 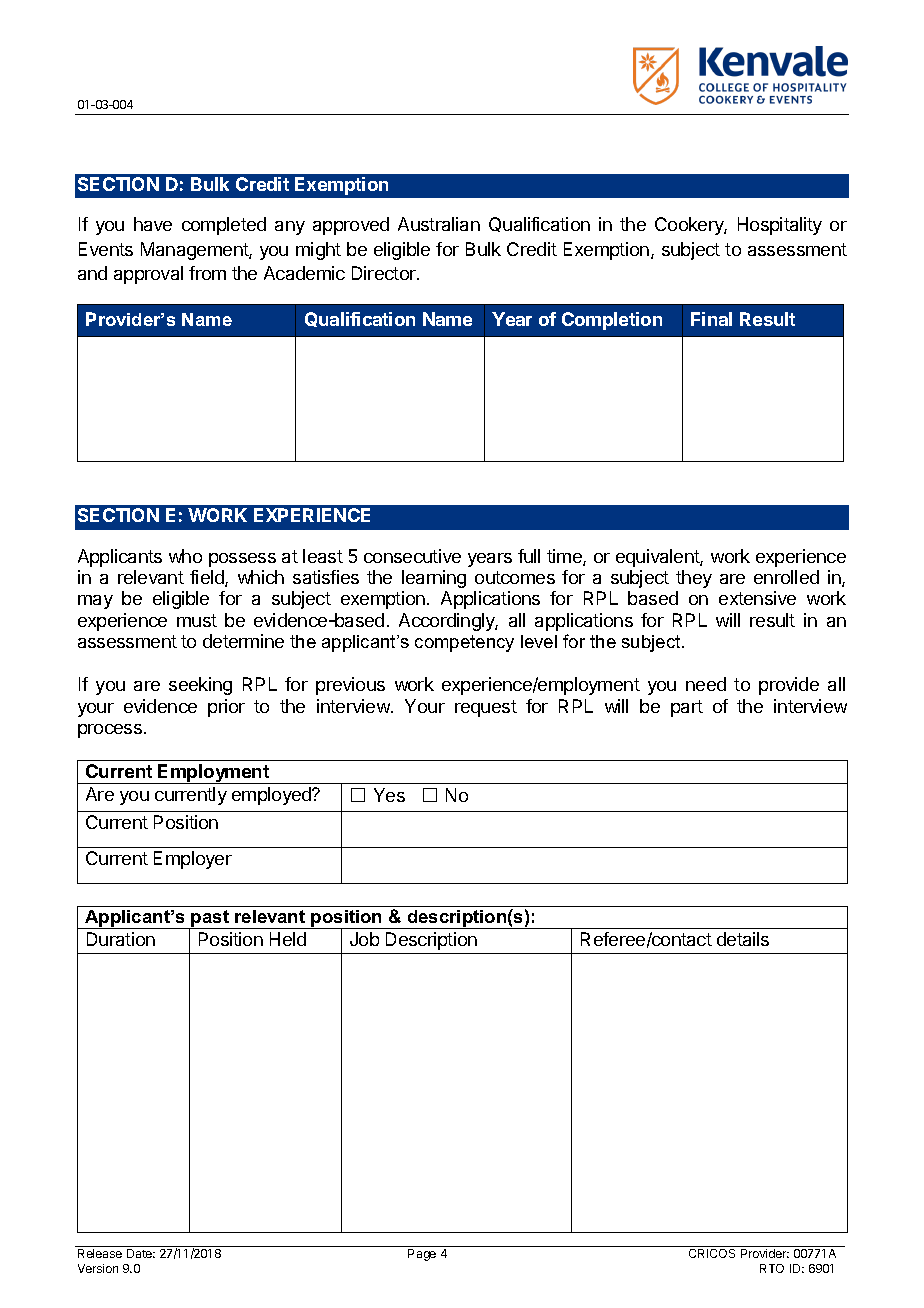 I want to click on they, so click(x=694, y=579).
